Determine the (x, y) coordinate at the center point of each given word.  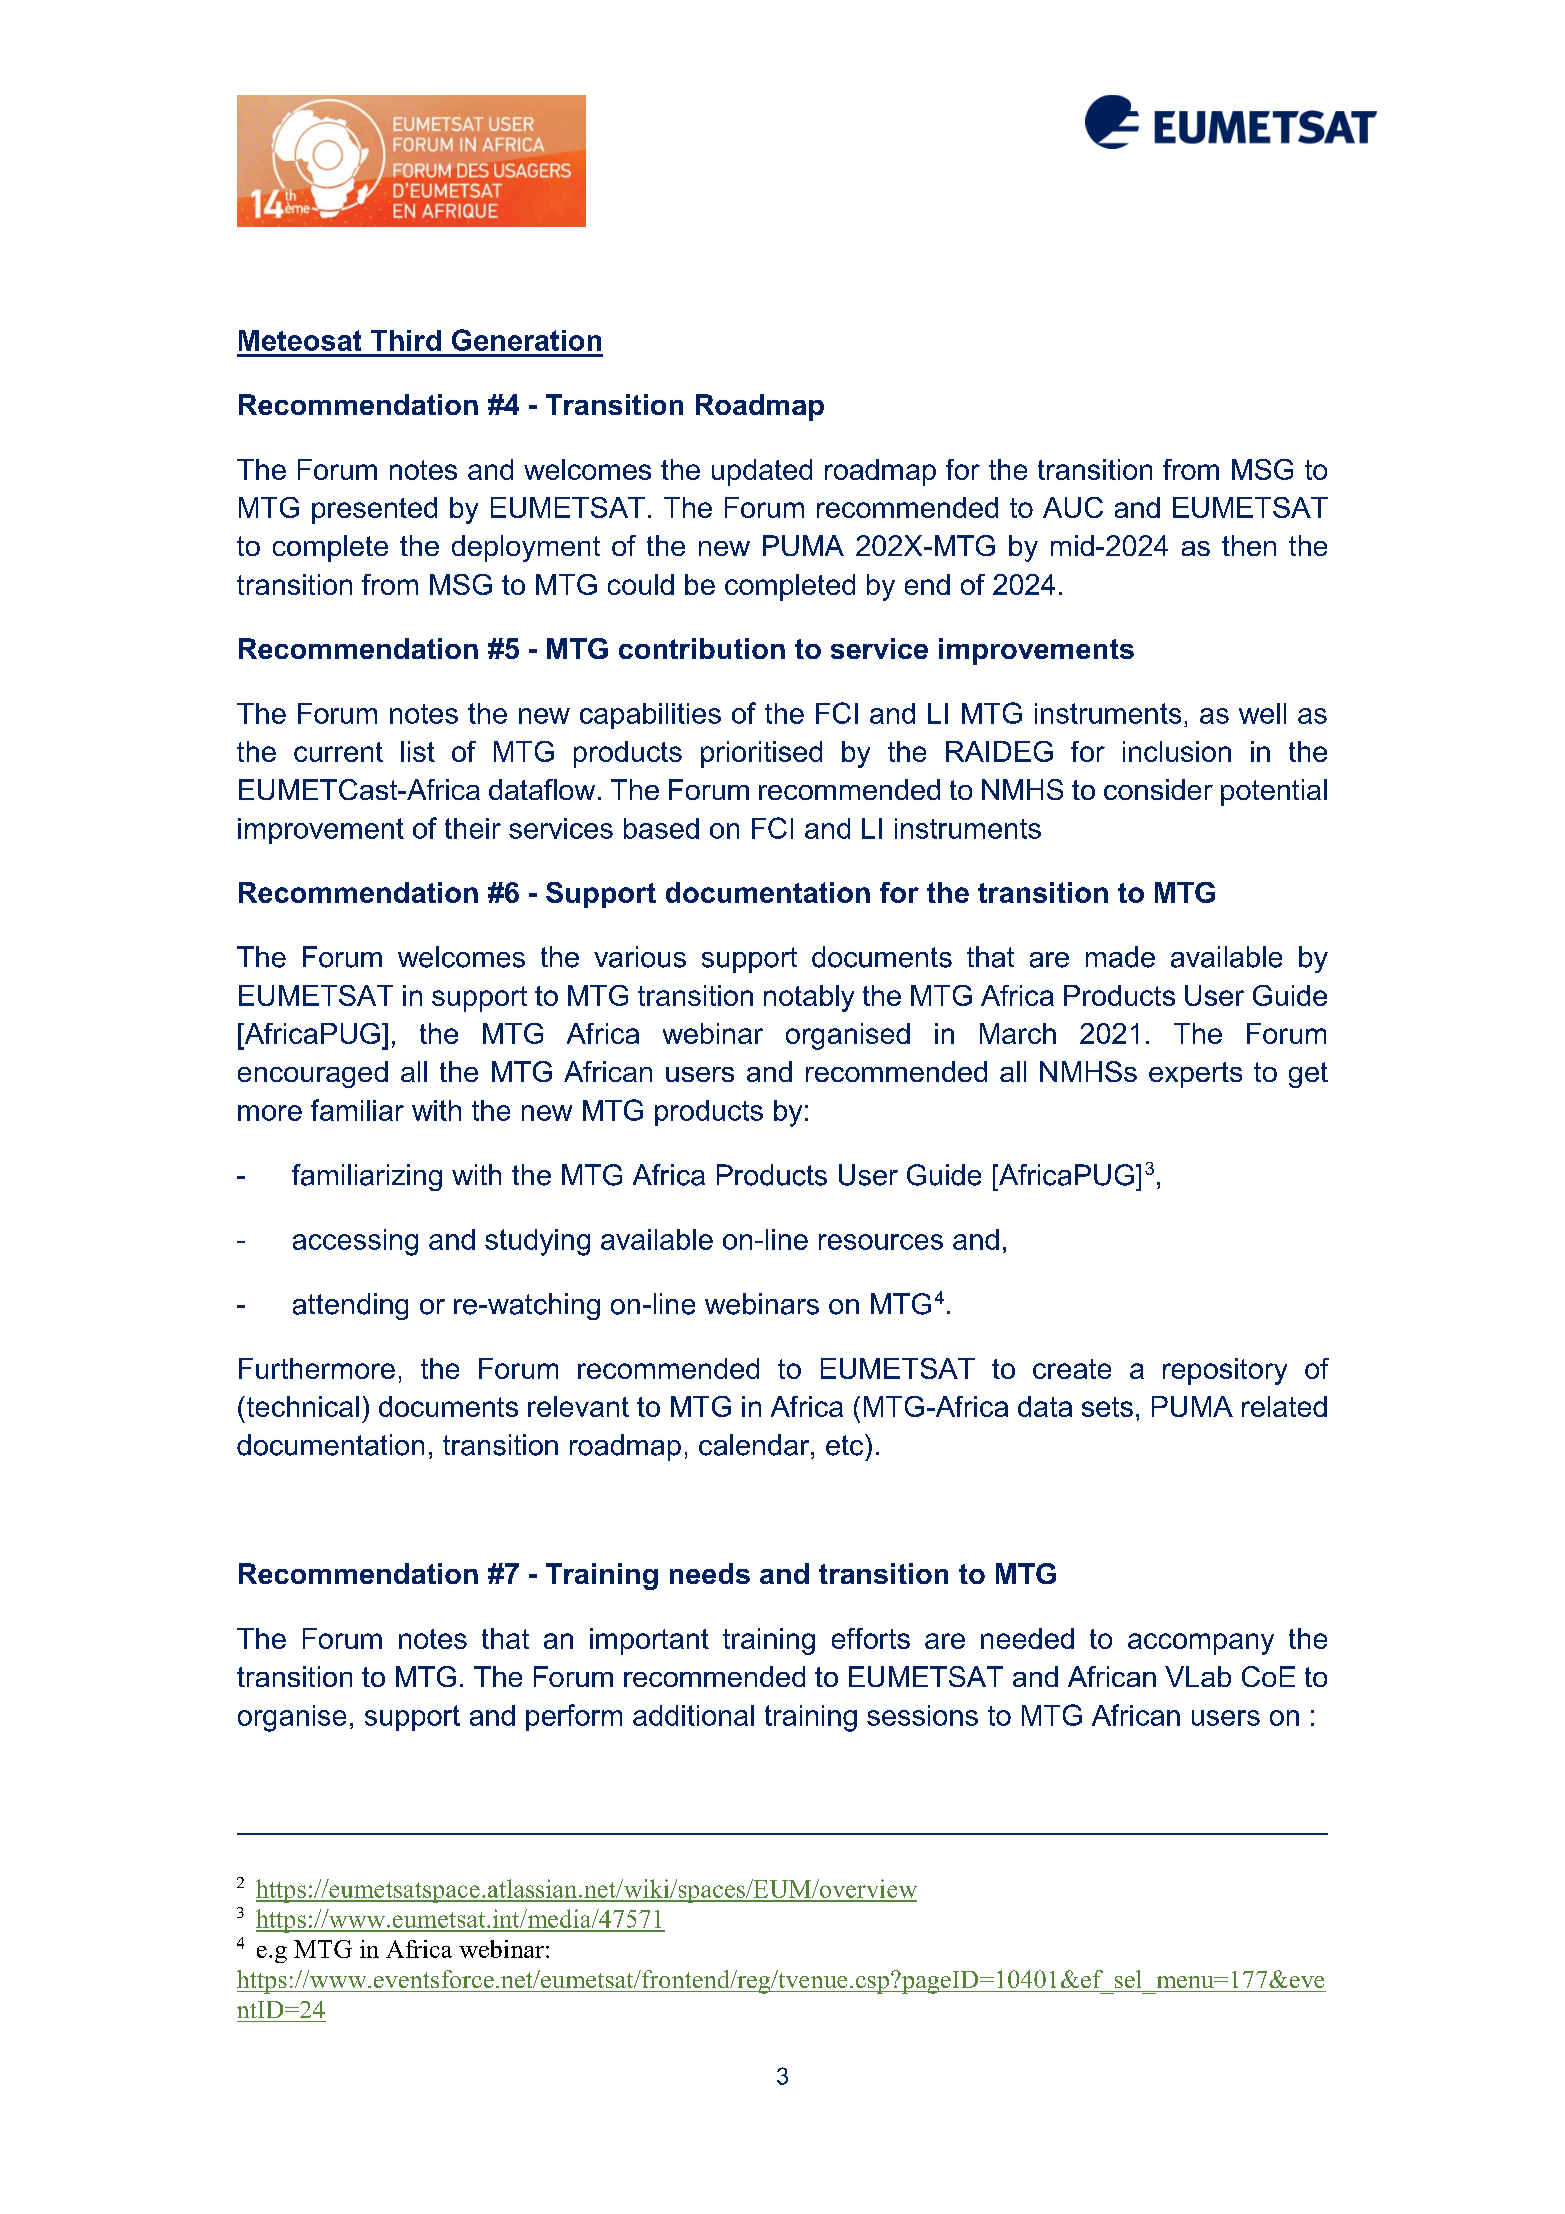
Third (406, 340)
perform (574, 1717)
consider (1158, 789)
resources (881, 1242)
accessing (355, 1242)
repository (1225, 1371)
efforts (871, 1638)
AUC (1073, 507)
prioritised (761, 754)
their (473, 828)
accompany (1201, 1644)
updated (762, 472)
